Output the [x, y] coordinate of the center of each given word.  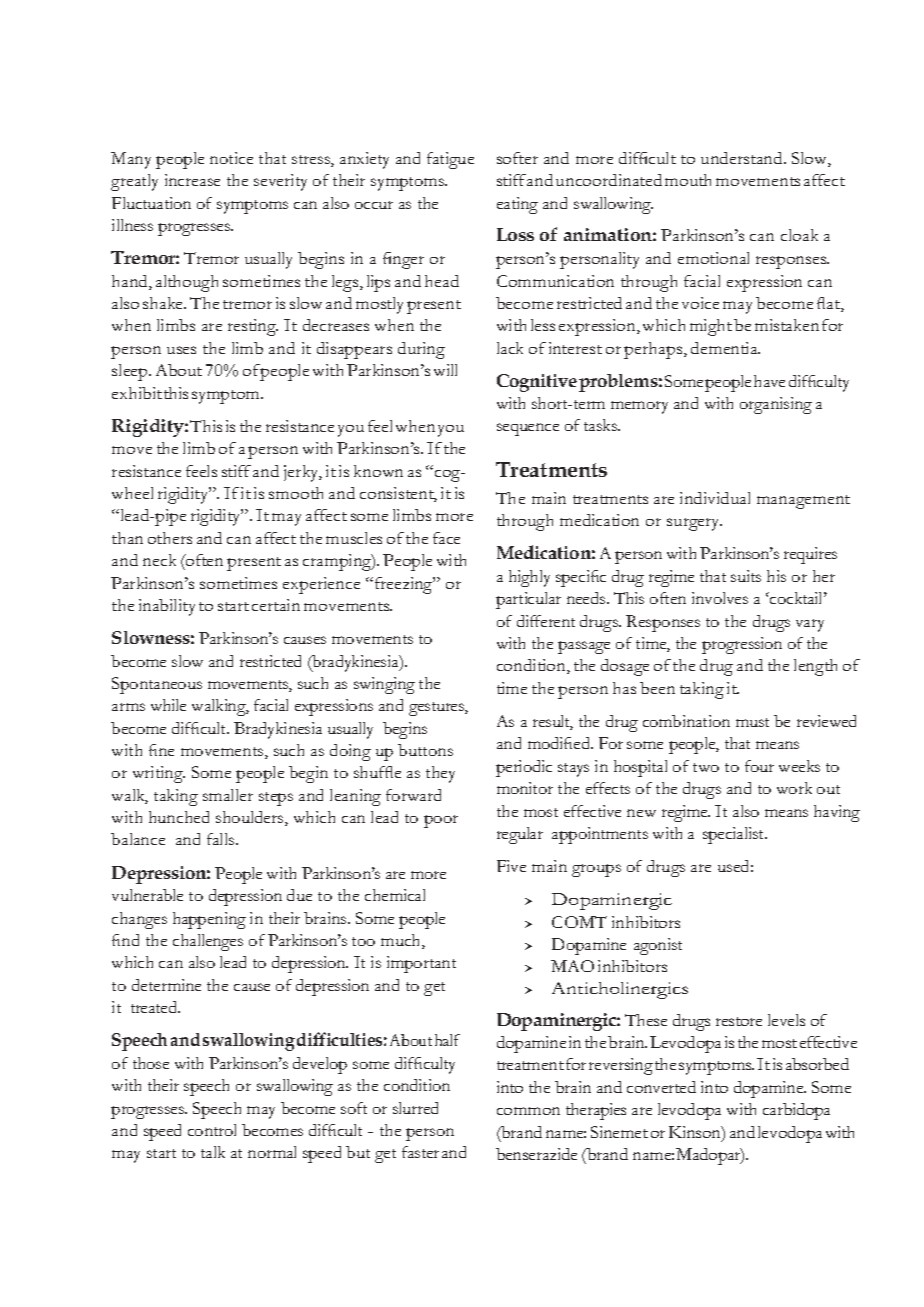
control [212, 1130]
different [546, 621]
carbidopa [796, 1111]
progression [742, 645]
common [528, 1111]
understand [743, 158]
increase [192, 180]
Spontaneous [157, 685]
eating [517, 205]
